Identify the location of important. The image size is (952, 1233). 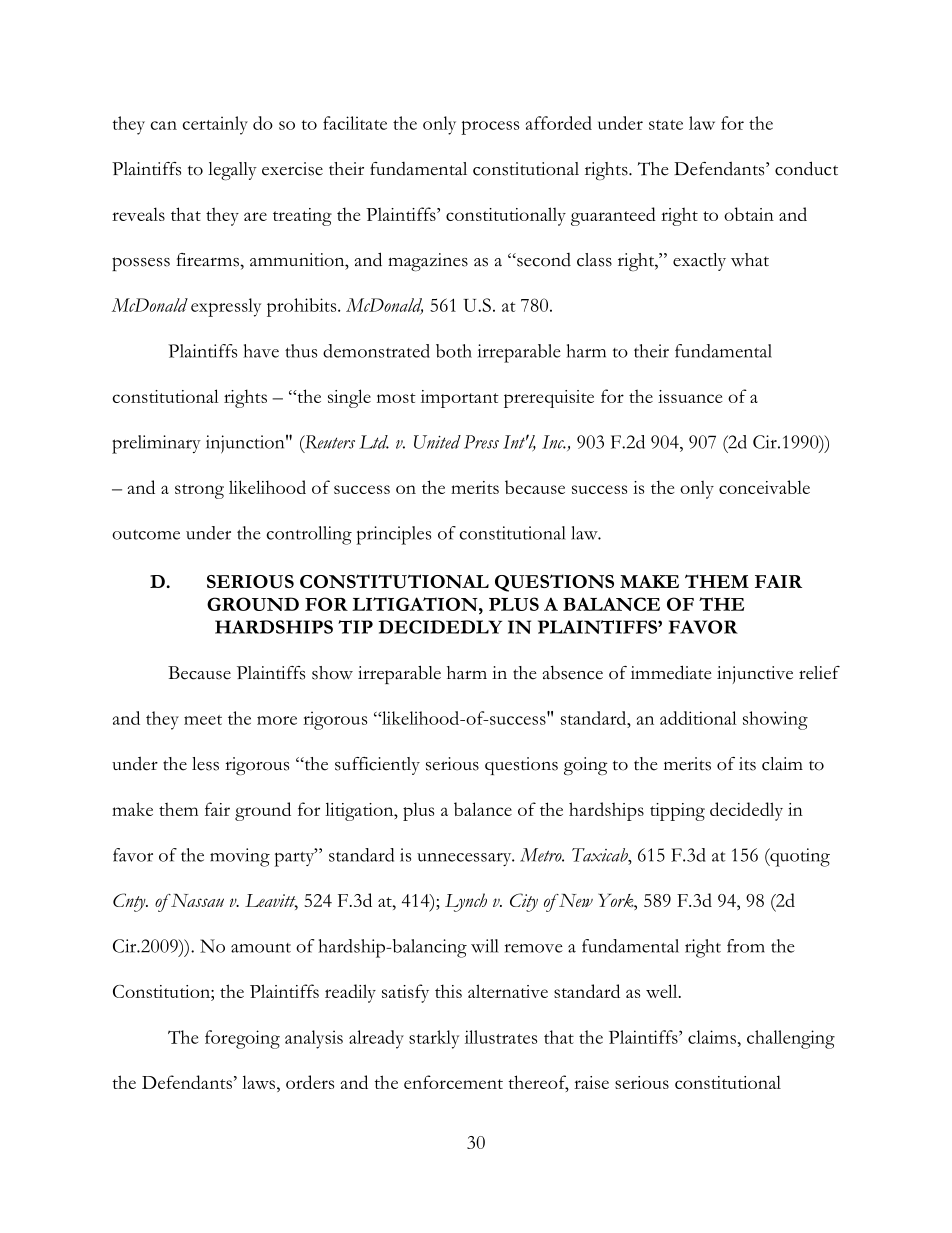
(460, 399).
